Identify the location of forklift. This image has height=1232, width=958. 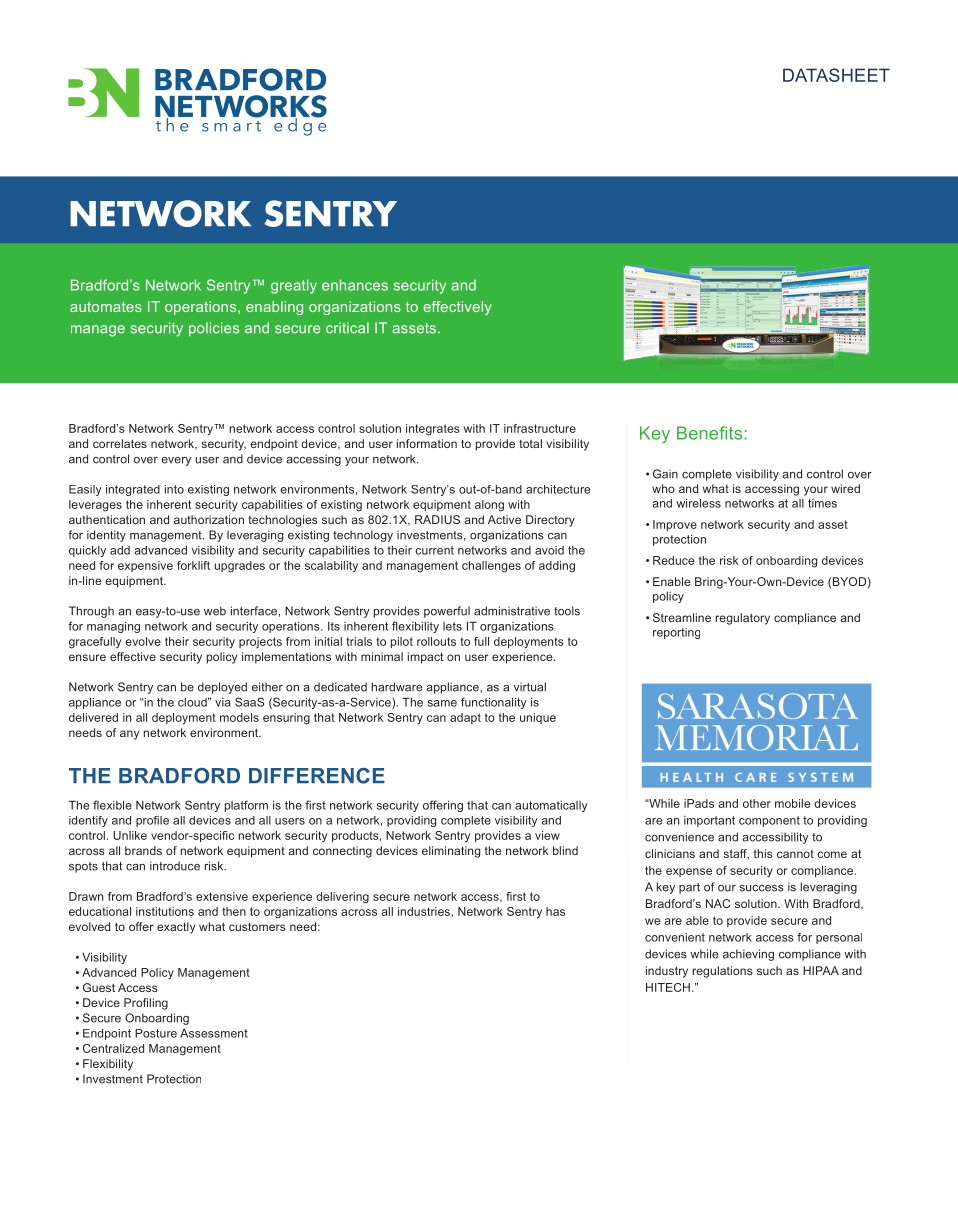
(193, 565).
